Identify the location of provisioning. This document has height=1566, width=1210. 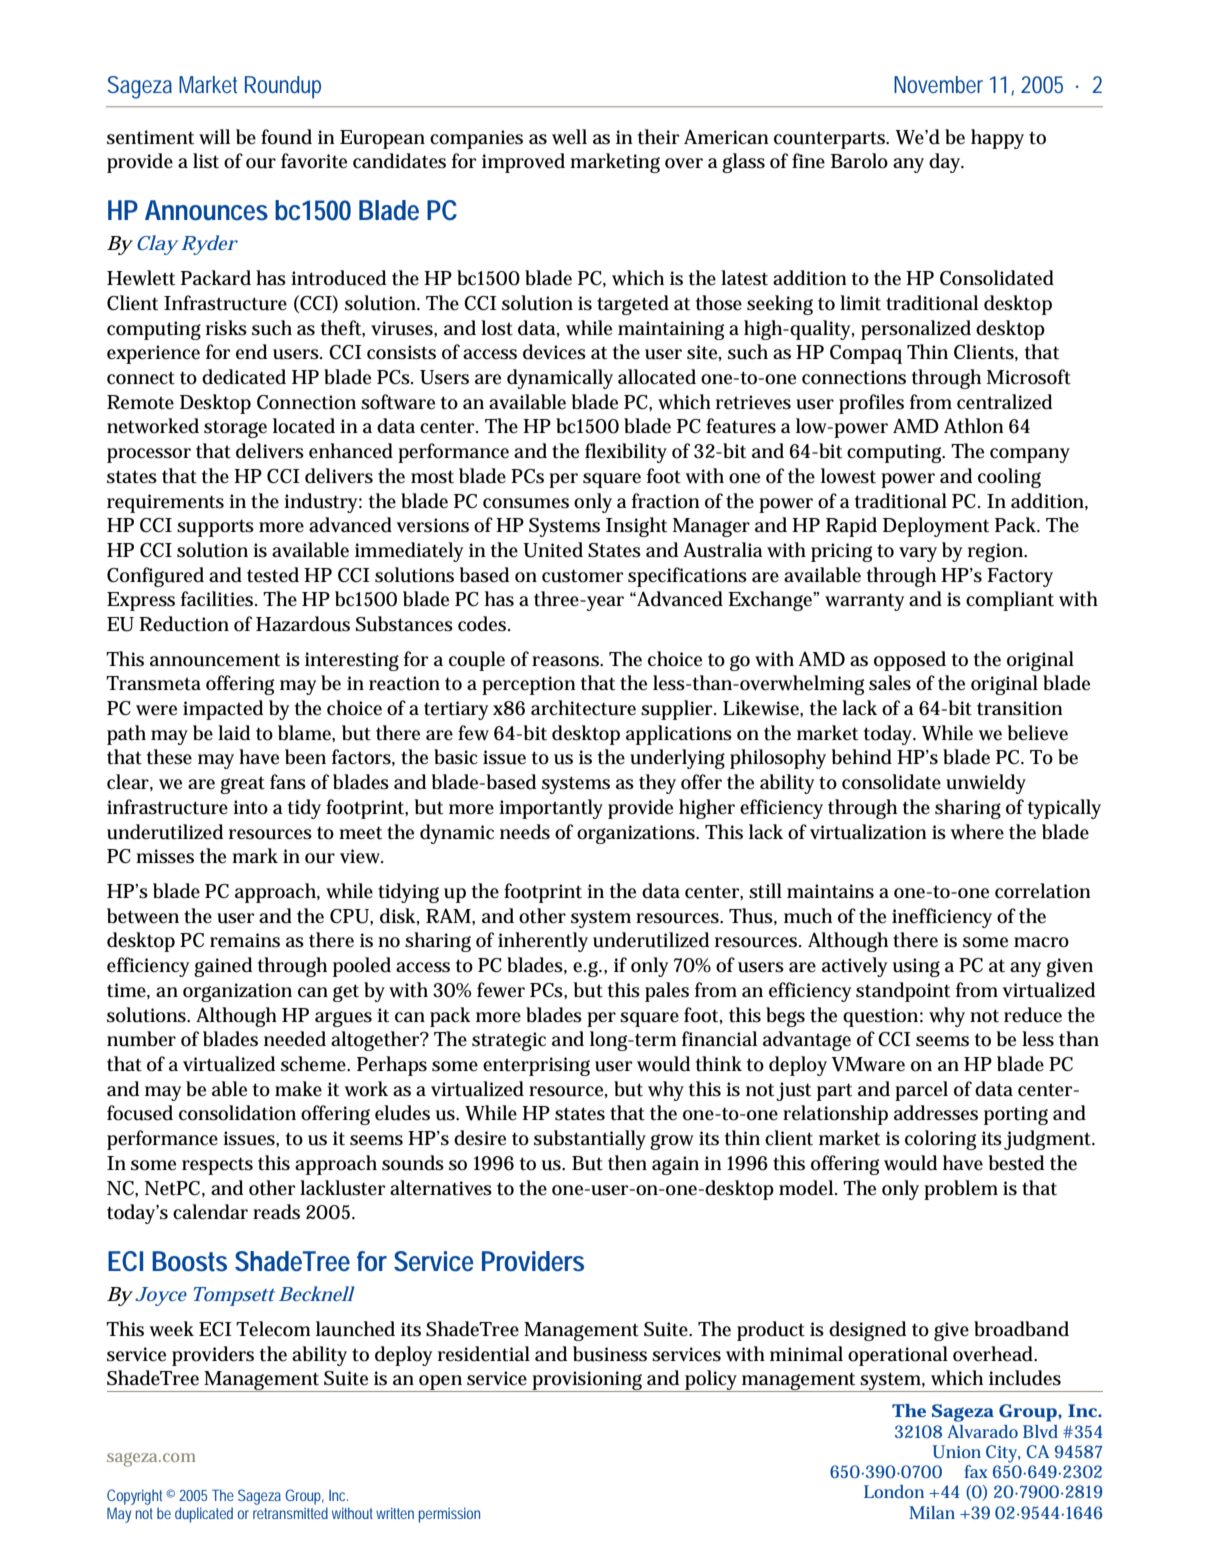
(588, 1381).
